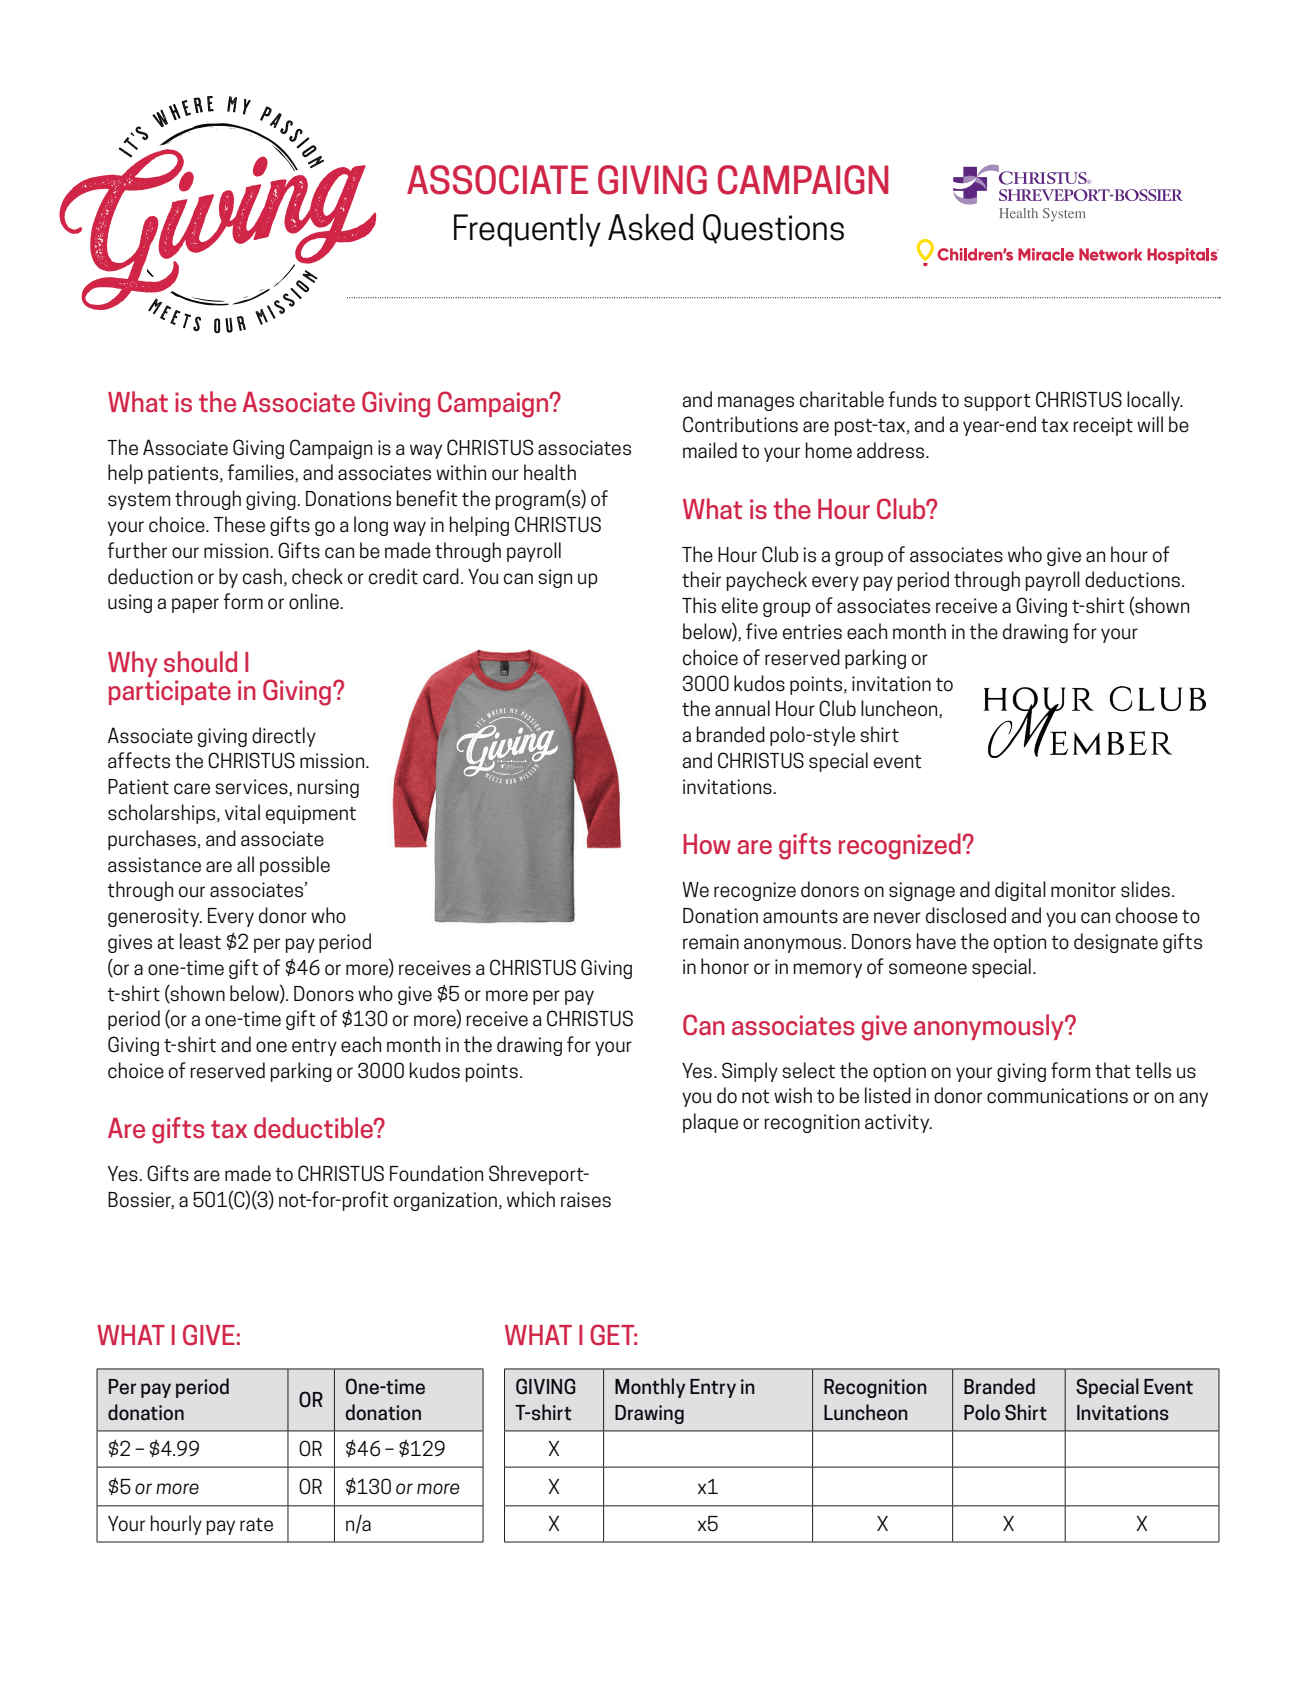 This screenshot has height=1703, width=1316. I want to click on support, so click(997, 402).
